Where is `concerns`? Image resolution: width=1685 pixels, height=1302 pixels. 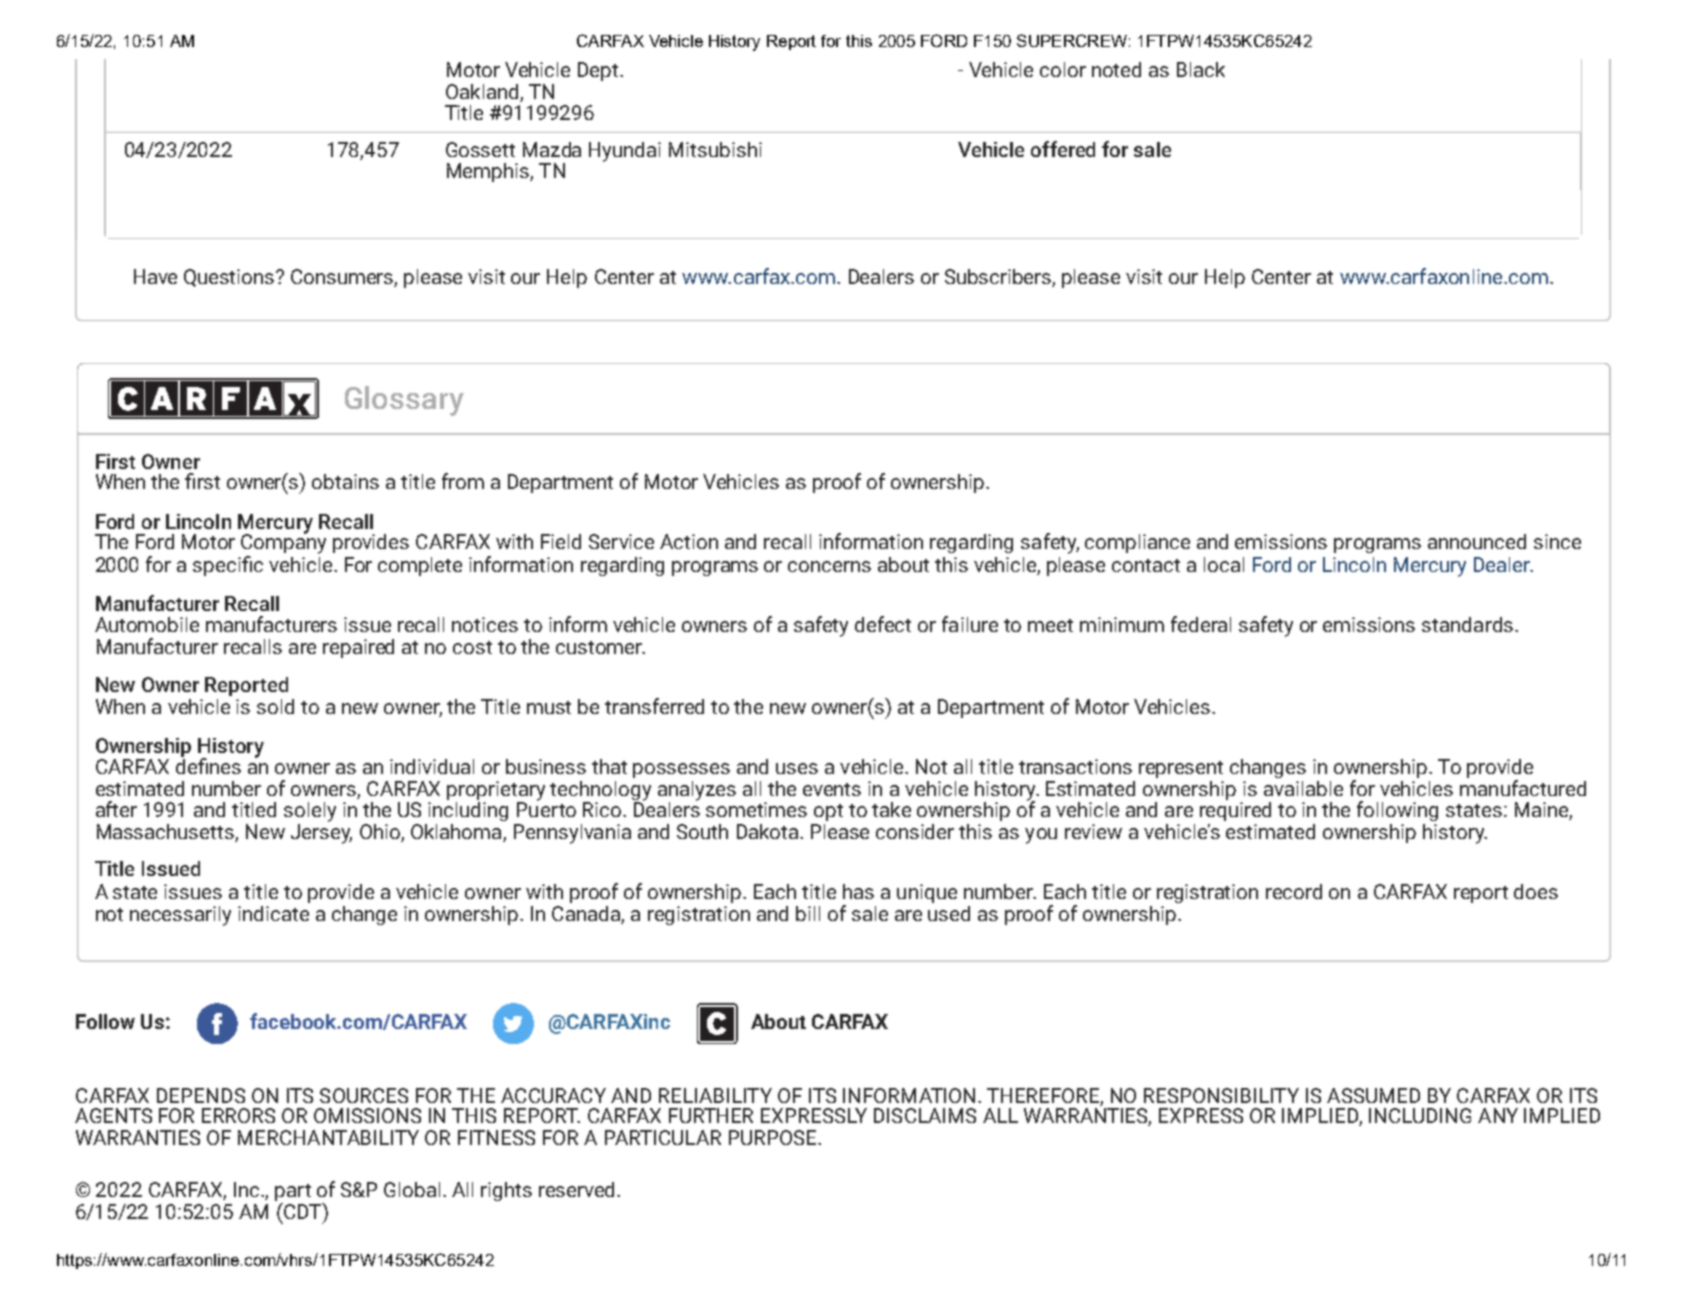 concerns is located at coordinates (829, 566).
